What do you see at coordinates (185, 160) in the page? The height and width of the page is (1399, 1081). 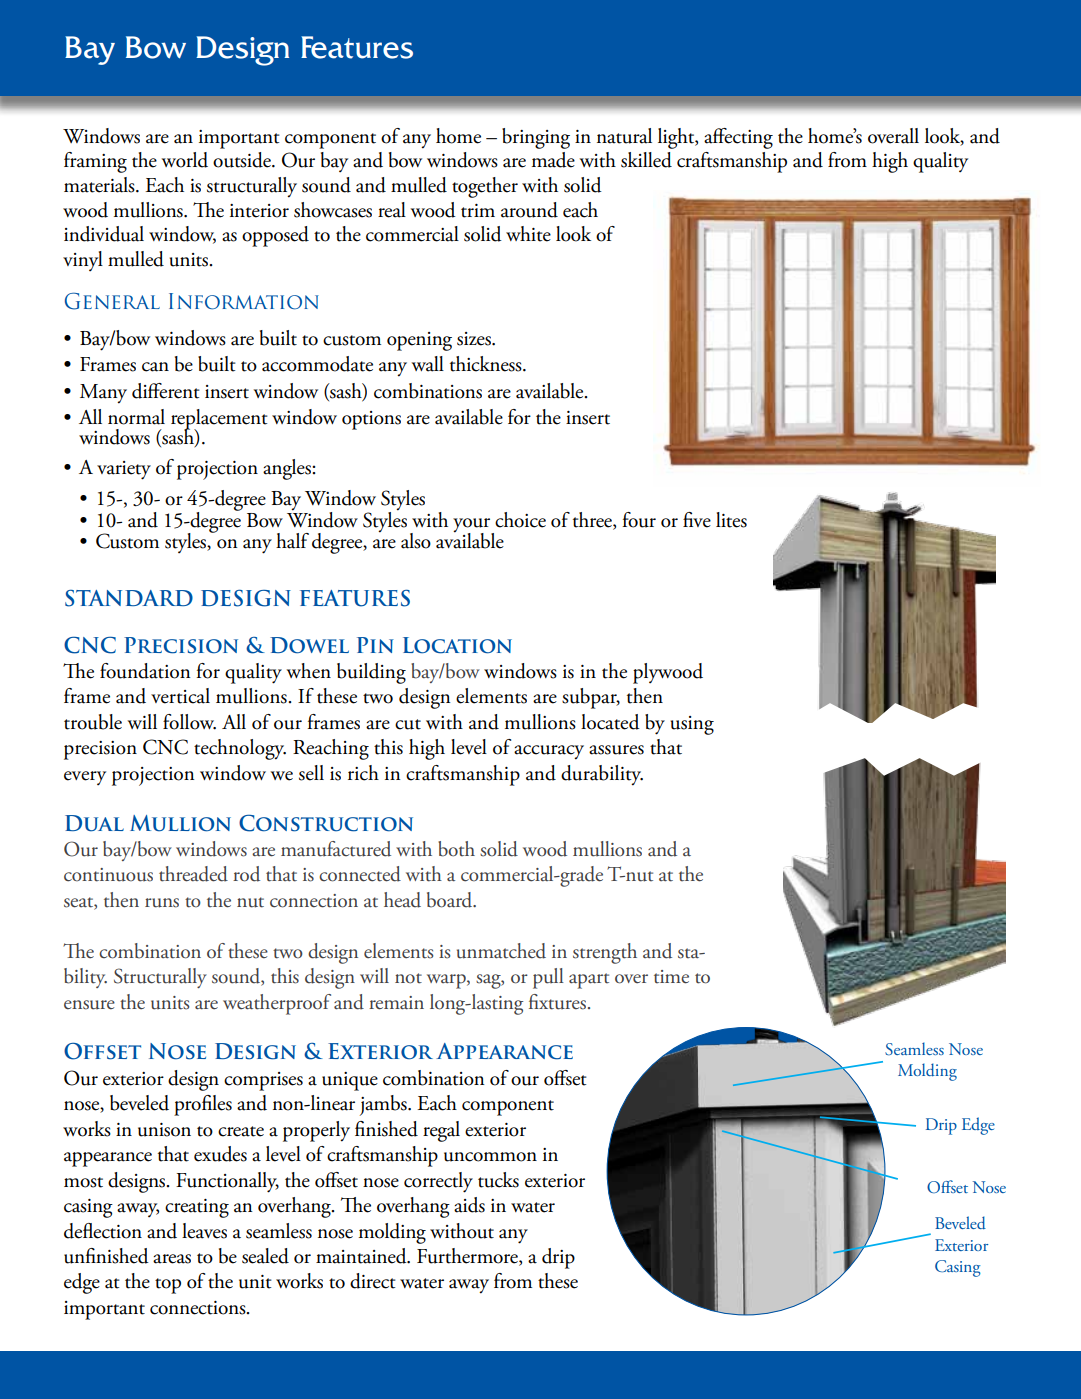 I see `world` at bounding box center [185, 160].
